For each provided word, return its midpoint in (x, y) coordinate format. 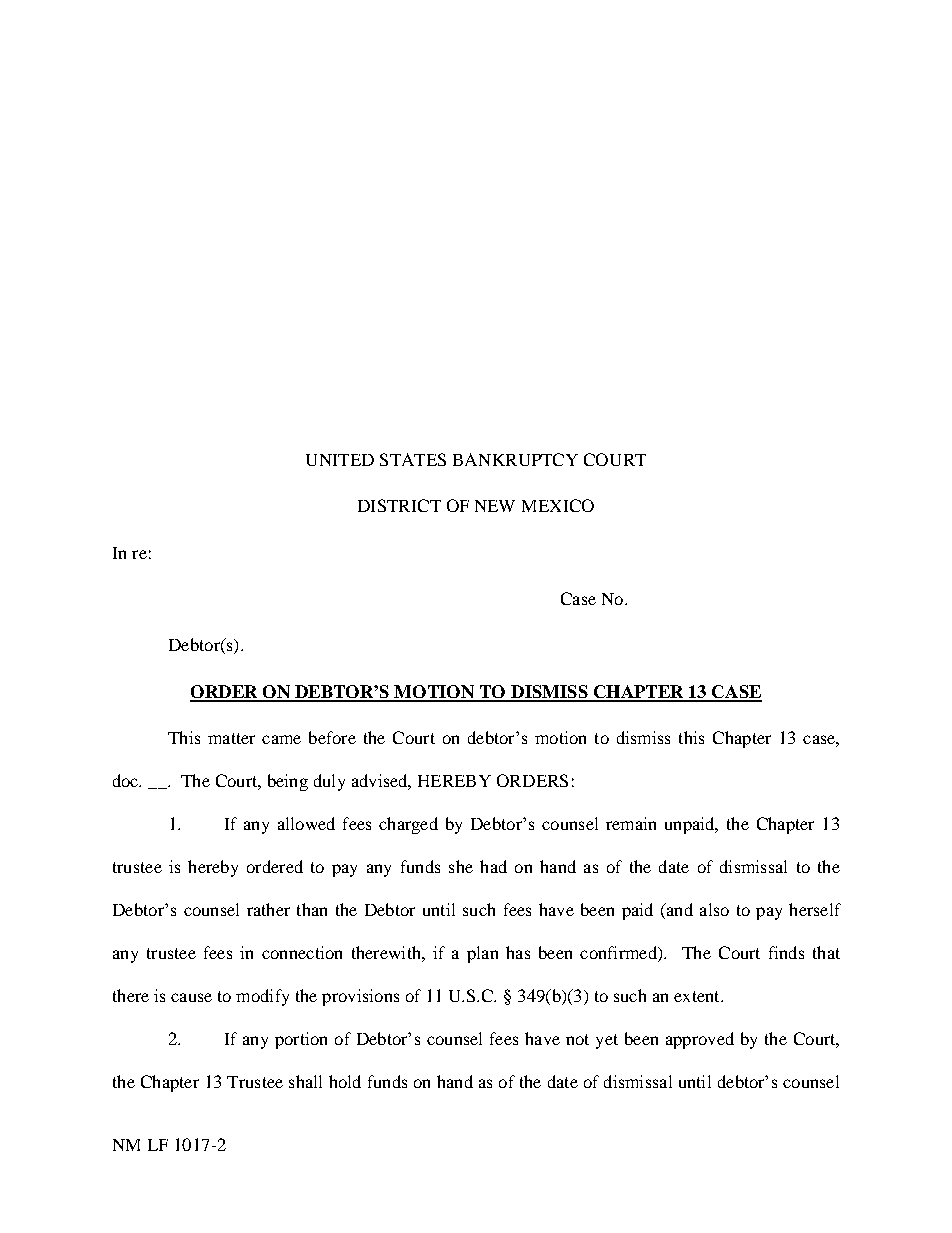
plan (482, 954)
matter (231, 738)
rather (268, 909)
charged (408, 825)
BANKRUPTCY (515, 459)
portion (301, 1040)
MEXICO (558, 505)
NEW (495, 506)
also (714, 909)
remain (631, 823)
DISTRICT (399, 505)
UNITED (340, 460)
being (288, 782)
